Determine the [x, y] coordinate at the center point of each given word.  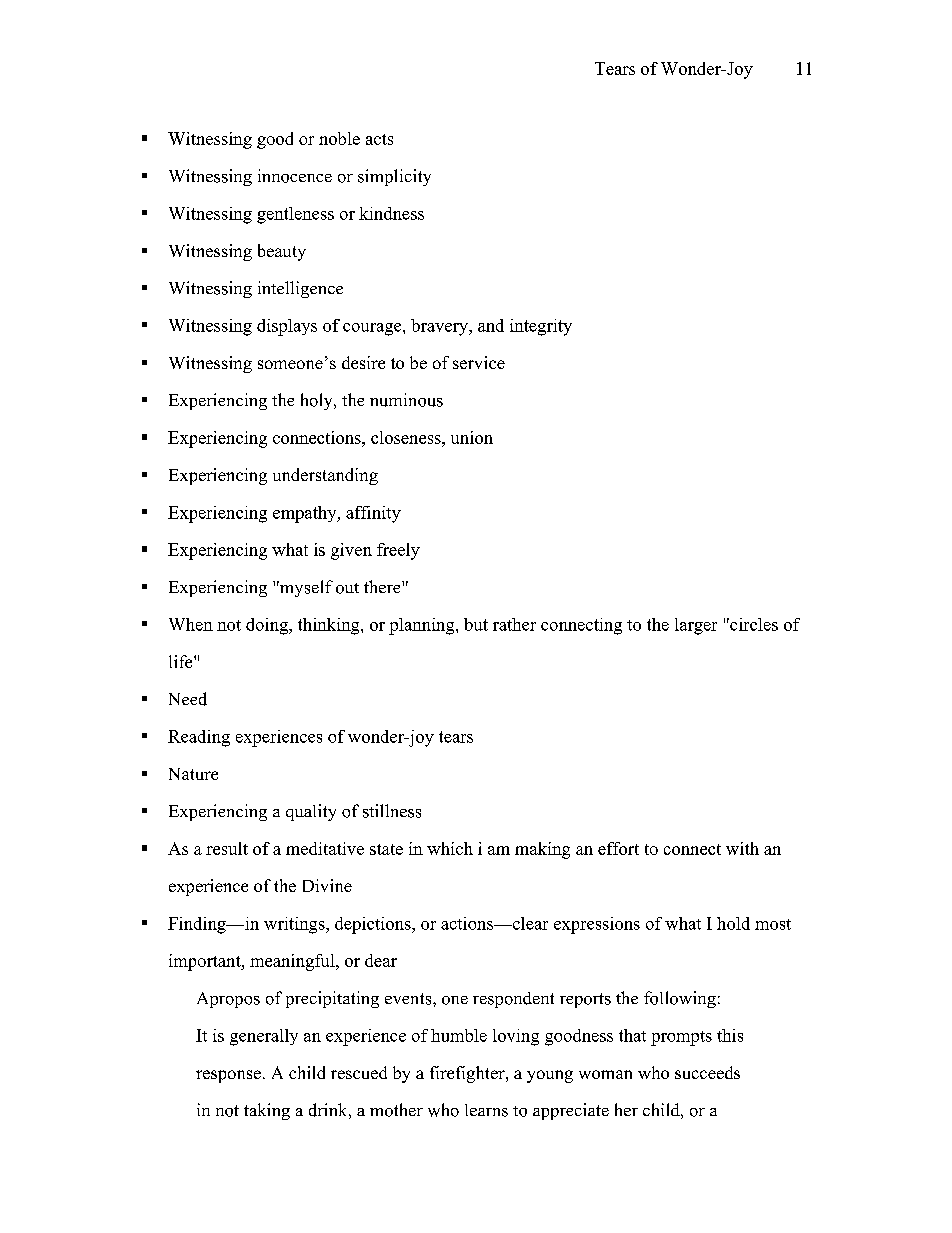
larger [696, 626]
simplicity [394, 177]
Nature [193, 774]
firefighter [468, 1074]
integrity [541, 327]
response [228, 1076]
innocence [295, 176]
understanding [325, 476]
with [742, 848]
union [472, 437]
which [450, 848]
